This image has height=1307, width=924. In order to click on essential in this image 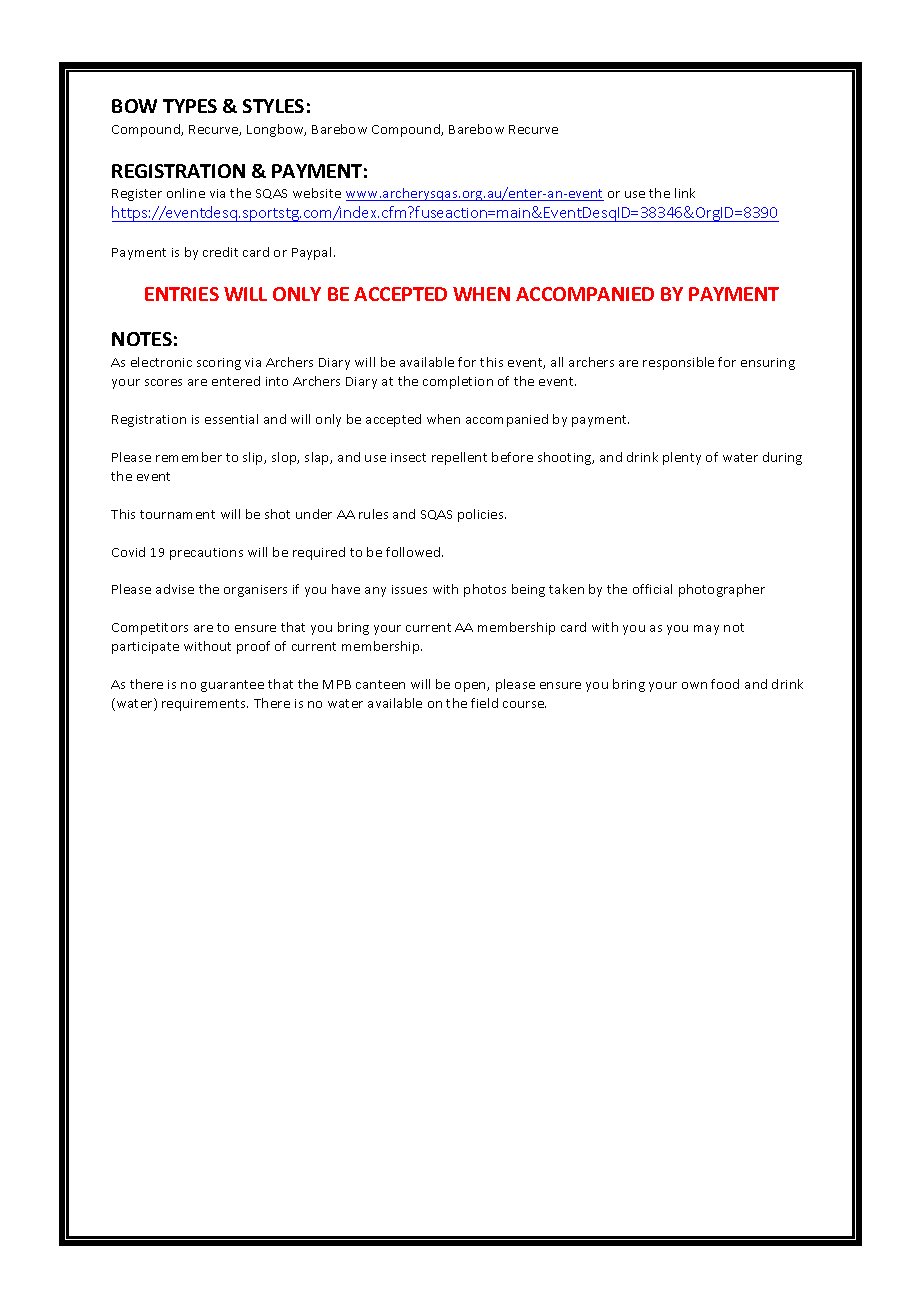, I will do `click(231, 419)`.
